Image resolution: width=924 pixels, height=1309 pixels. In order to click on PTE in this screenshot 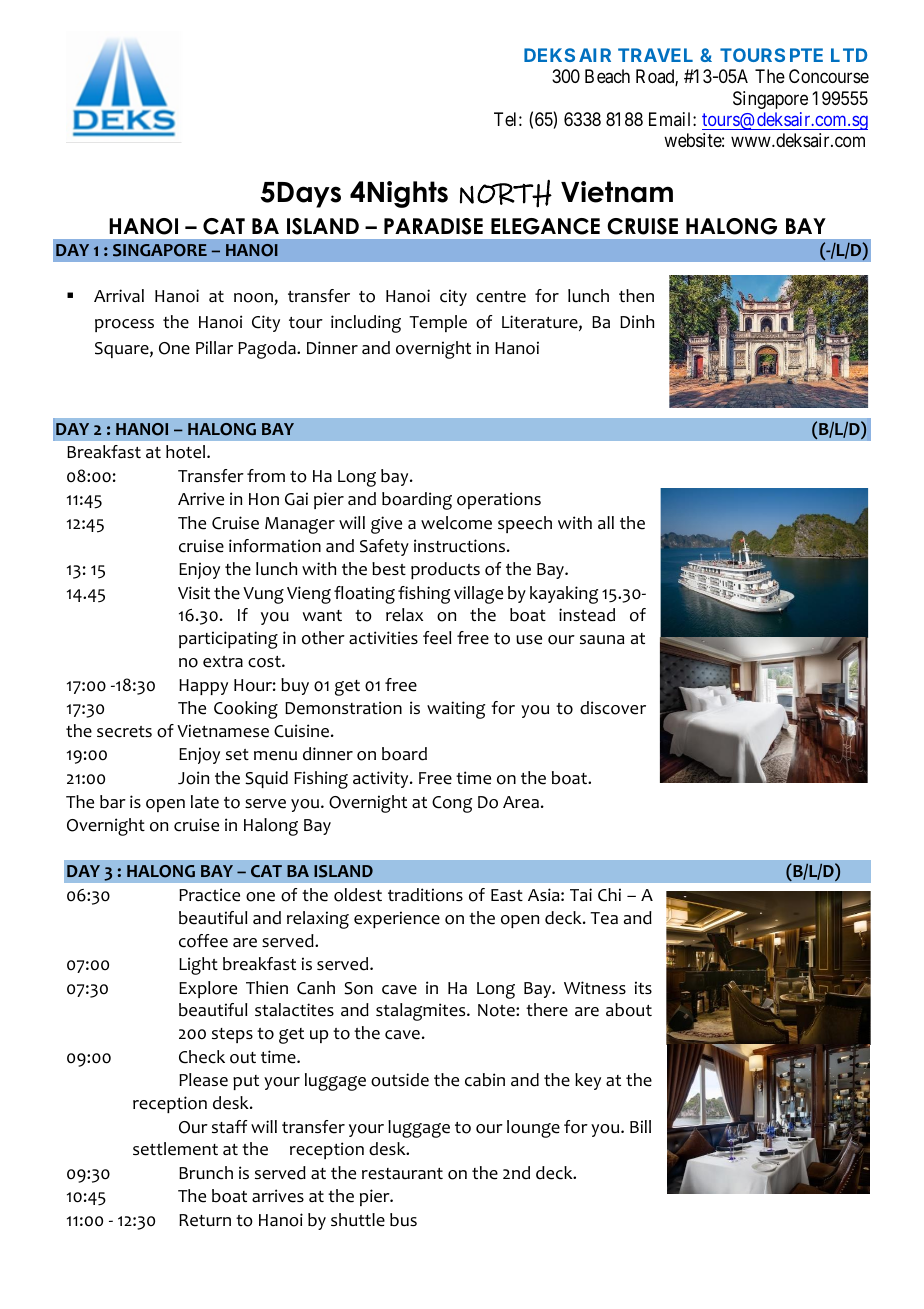, I will do `click(806, 55)`.
